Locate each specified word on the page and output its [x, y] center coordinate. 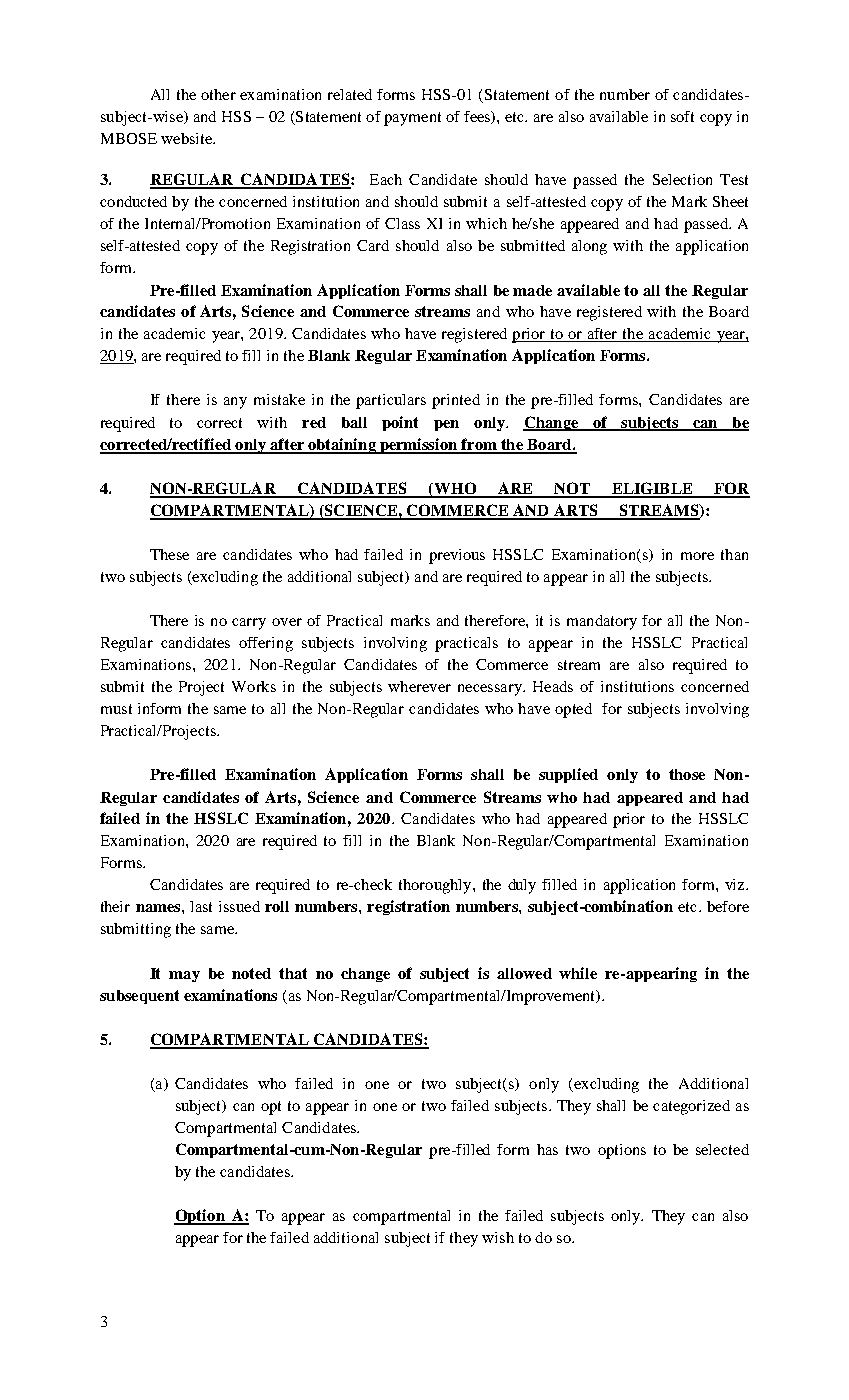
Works [254, 686]
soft [682, 116]
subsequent [139, 997]
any [235, 403]
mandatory [602, 622]
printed [456, 401]
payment [412, 119]
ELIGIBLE [652, 489]
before [728, 906]
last [201, 906]
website [187, 138]
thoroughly [436, 886]
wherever [419, 686]
